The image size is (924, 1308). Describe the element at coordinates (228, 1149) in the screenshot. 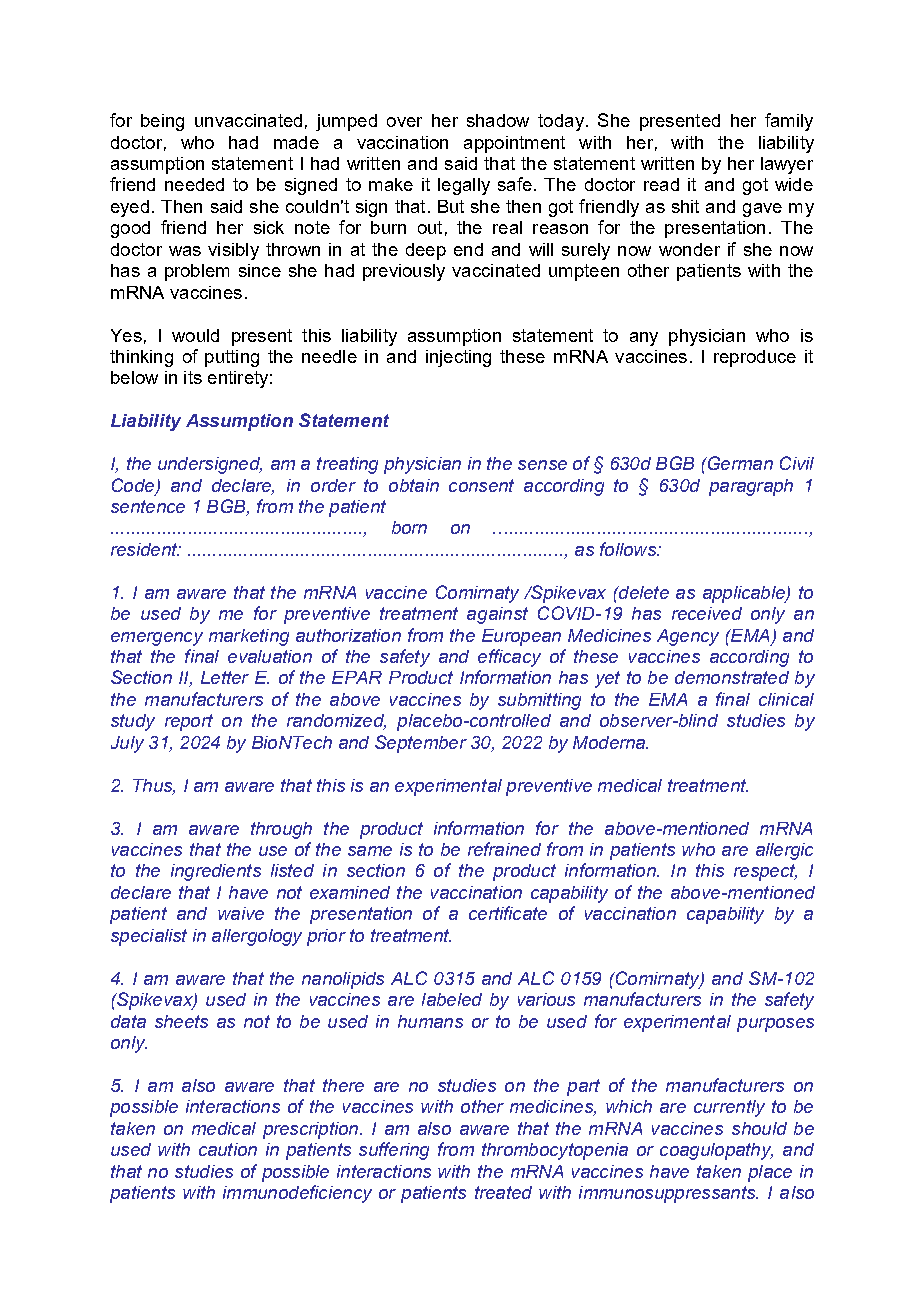

I see `caution` at that location.
